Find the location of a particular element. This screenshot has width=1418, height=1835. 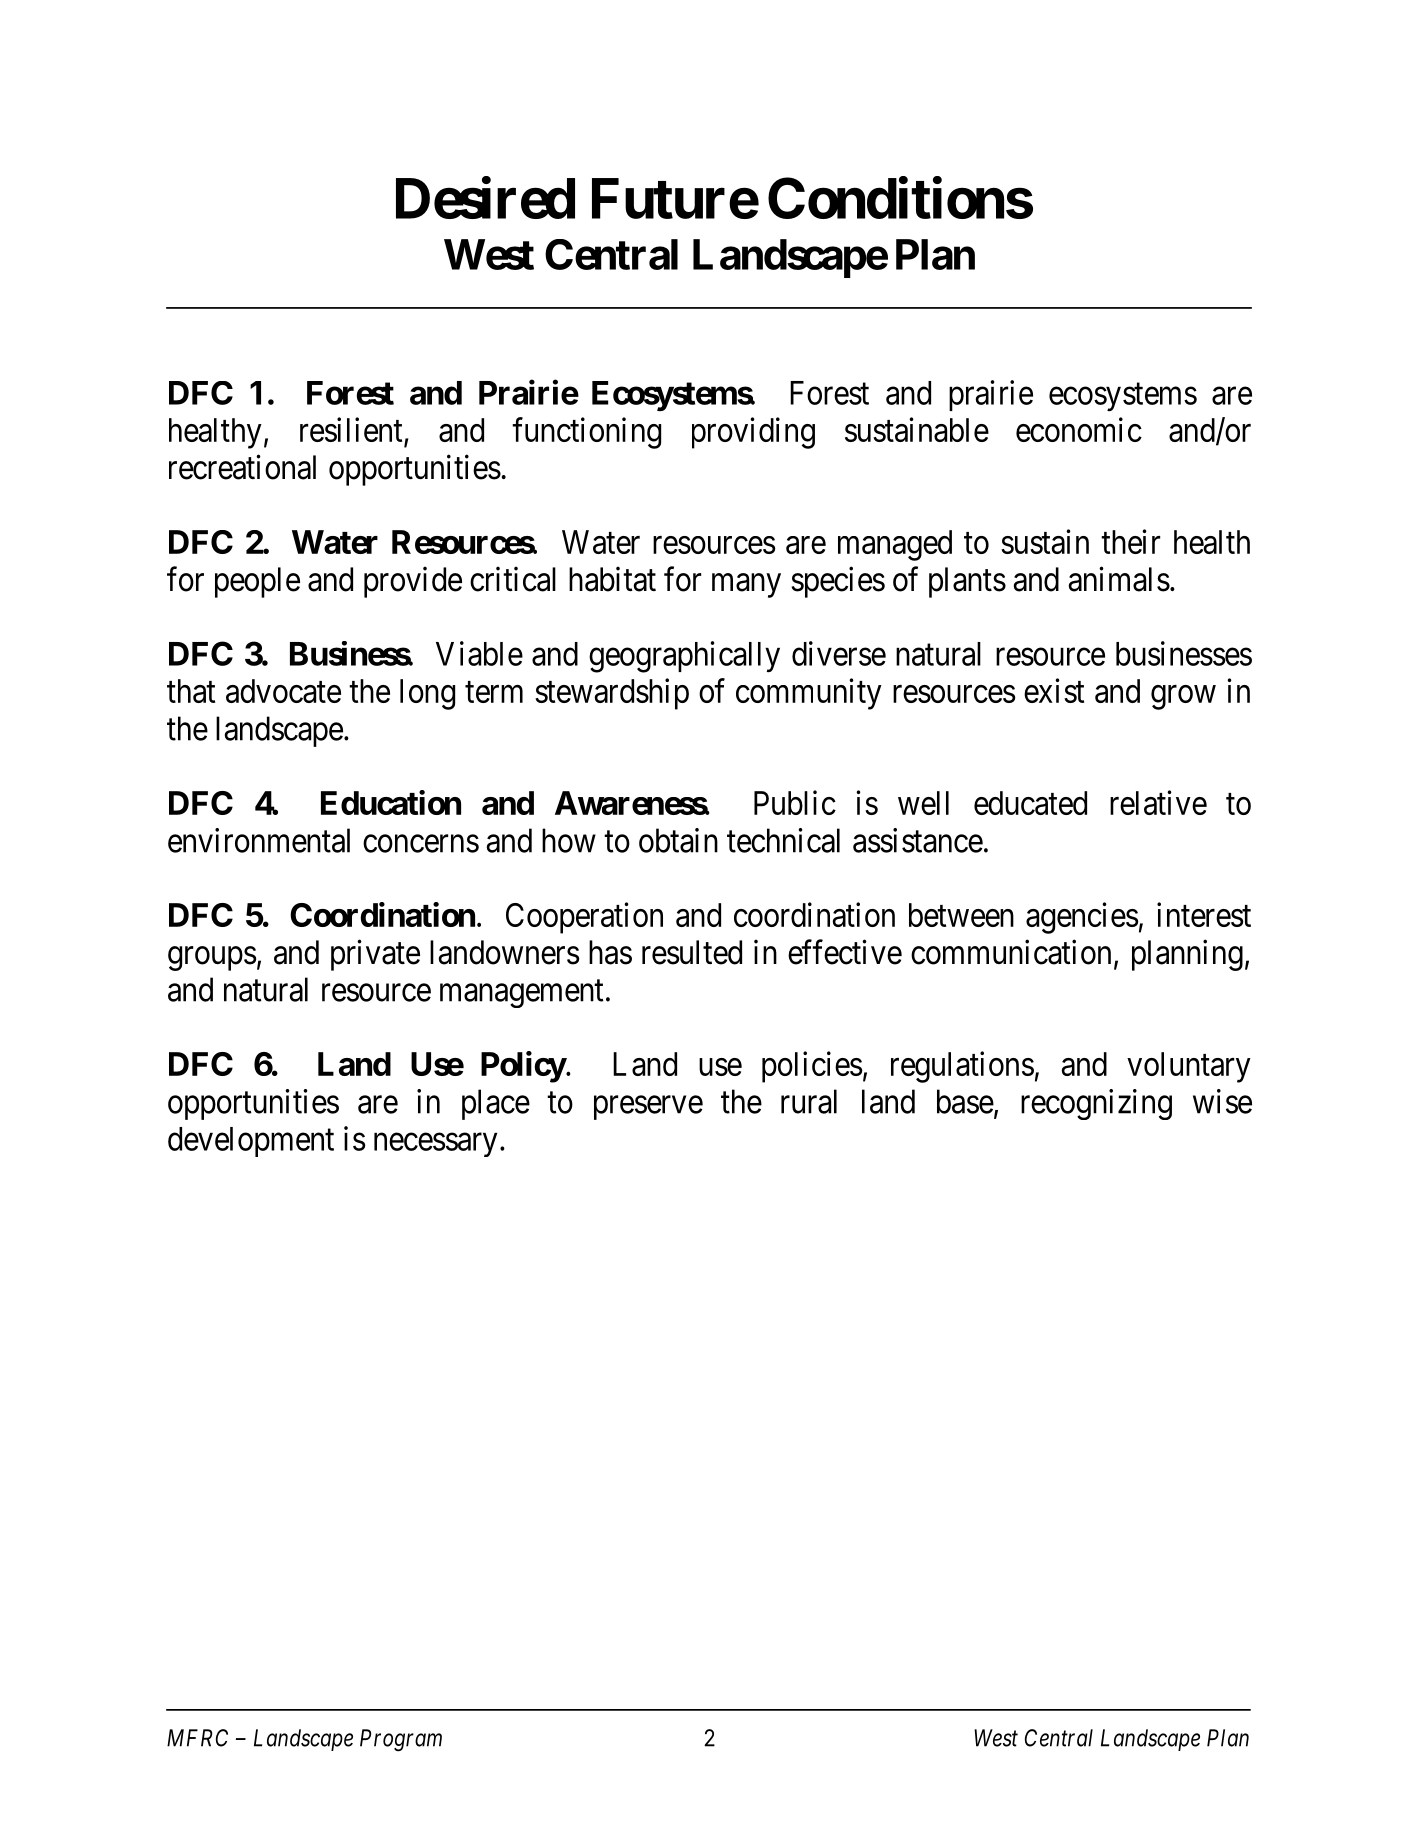

communication is located at coordinates (1011, 952).
